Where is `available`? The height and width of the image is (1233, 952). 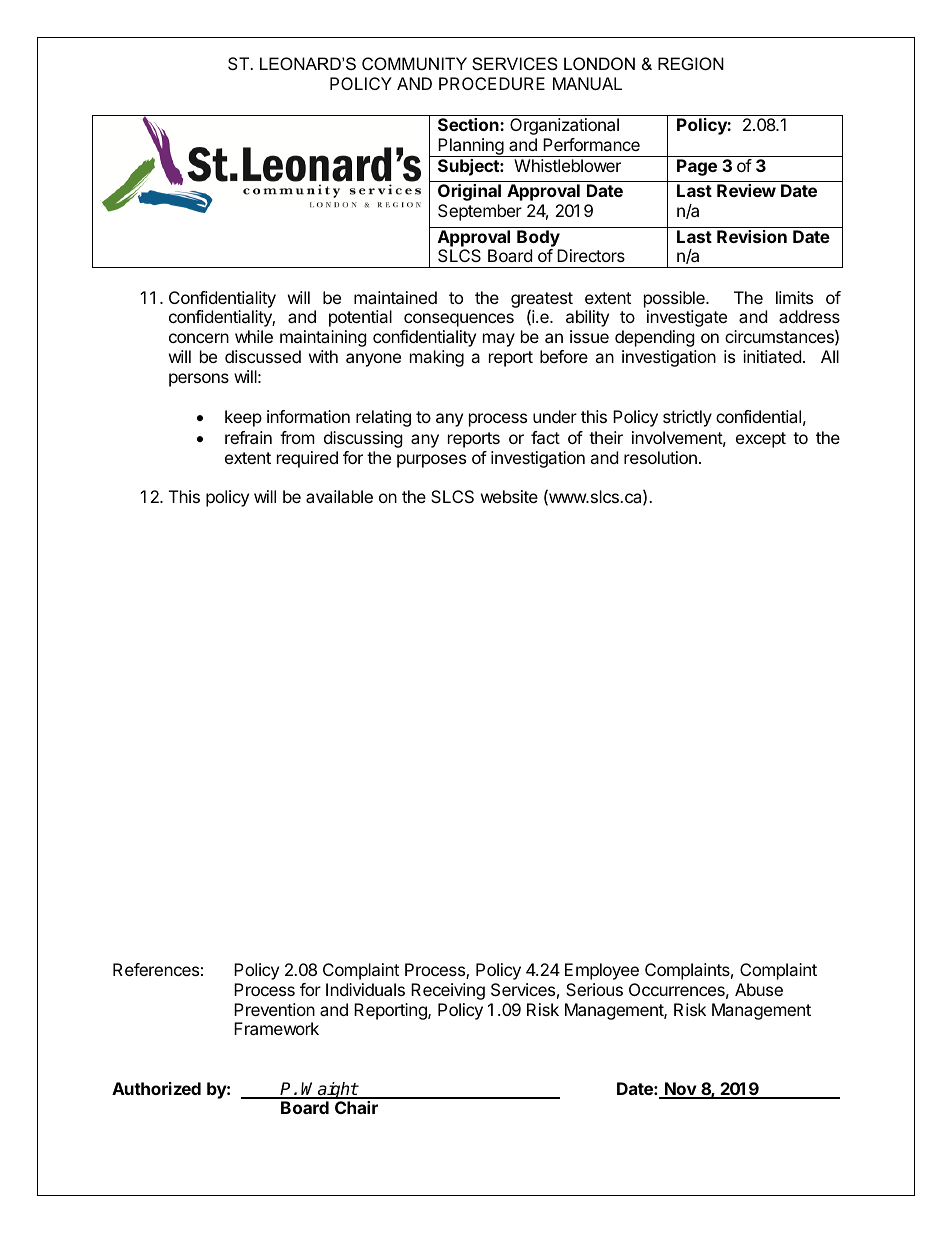
available is located at coordinates (339, 496).
